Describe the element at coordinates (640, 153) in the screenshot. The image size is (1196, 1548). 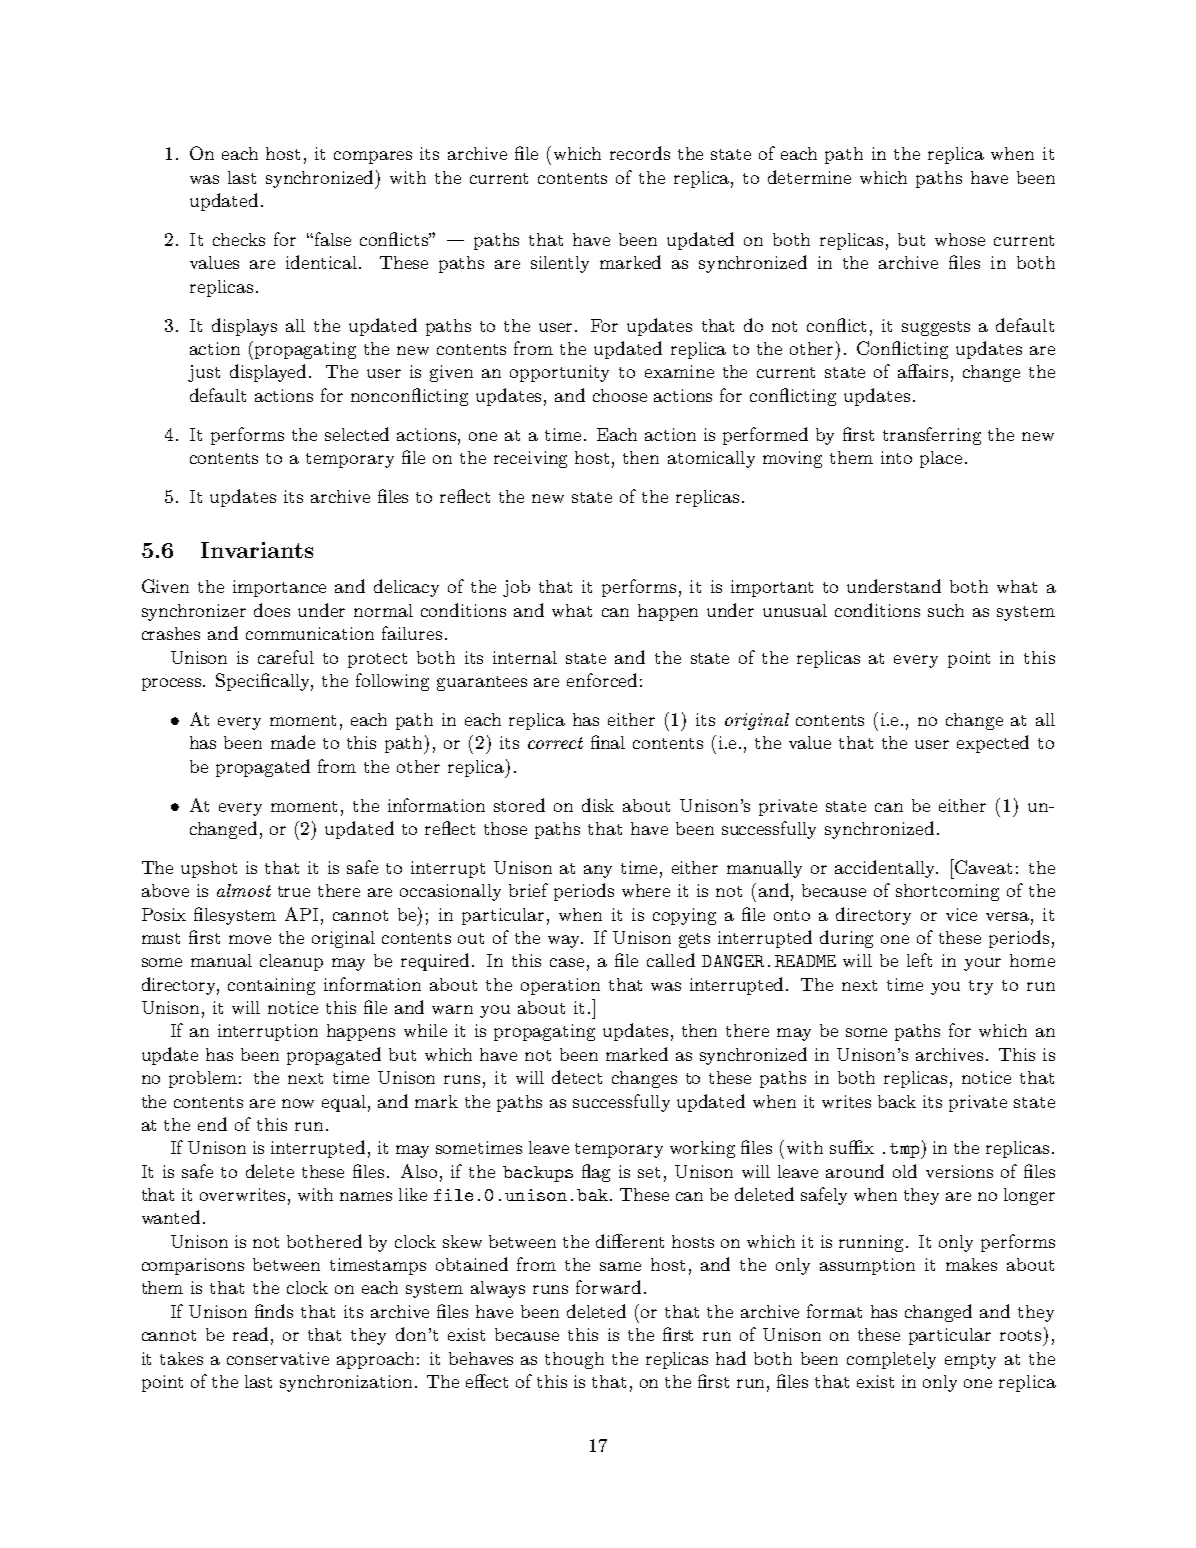
I see `records` at that location.
